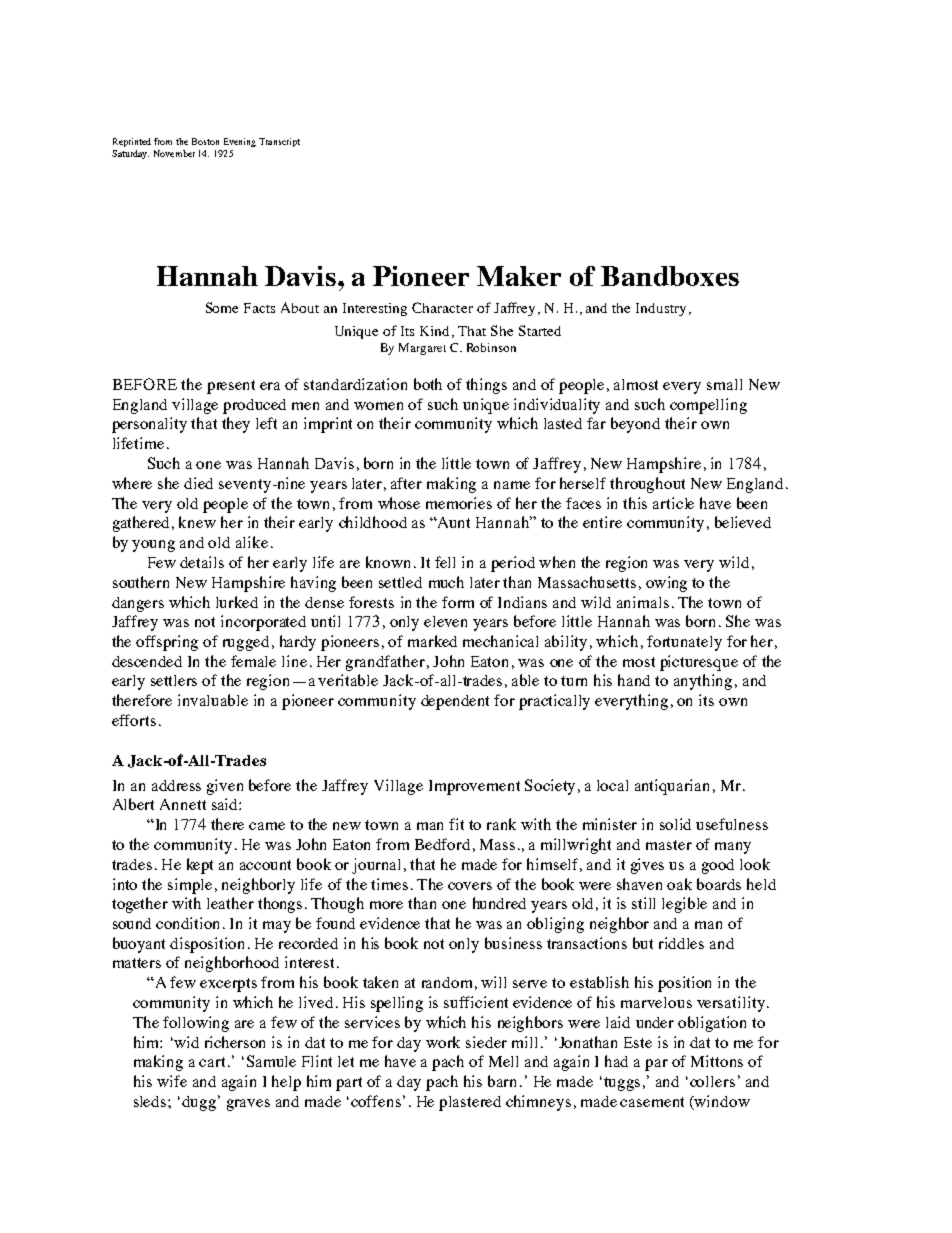 This page has height=1233, width=952. Describe the element at coordinates (167, 643) in the page. I see `offspring` at that location.
